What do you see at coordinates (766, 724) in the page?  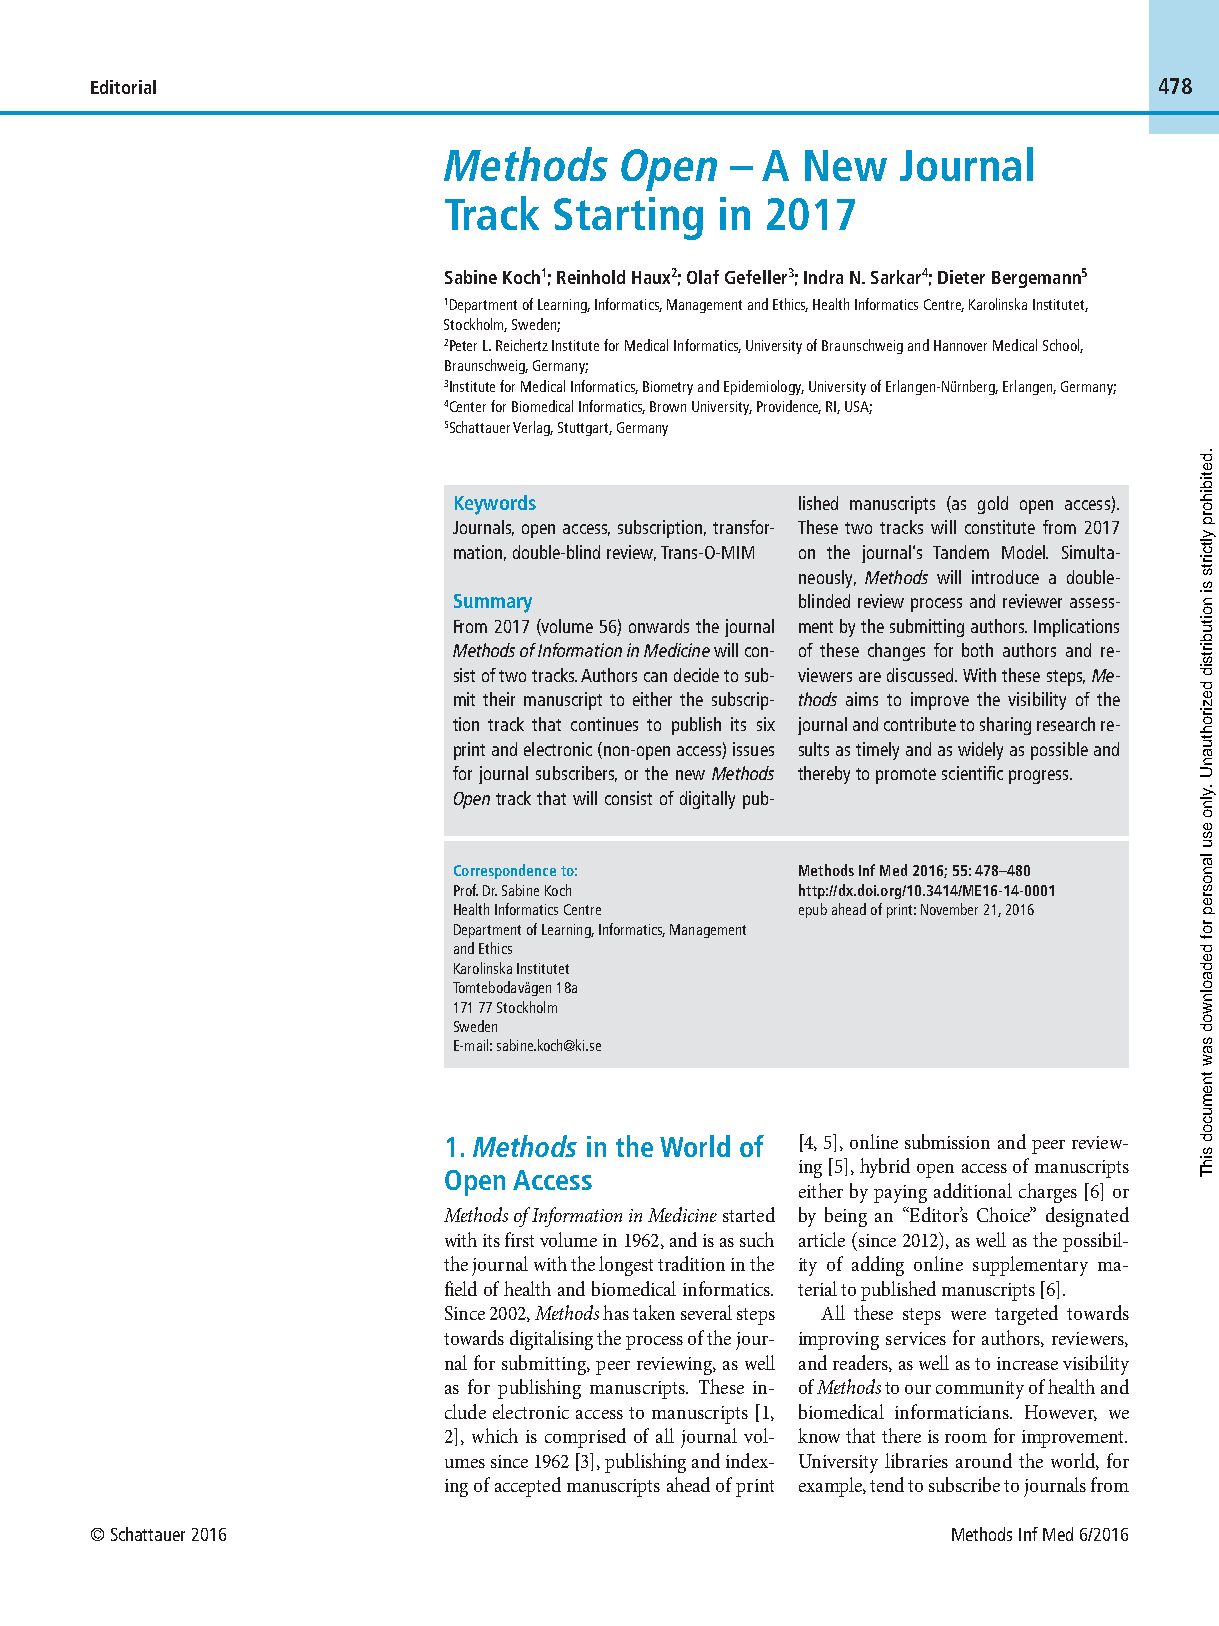 I see `six` at bounding box center [766, 724].
